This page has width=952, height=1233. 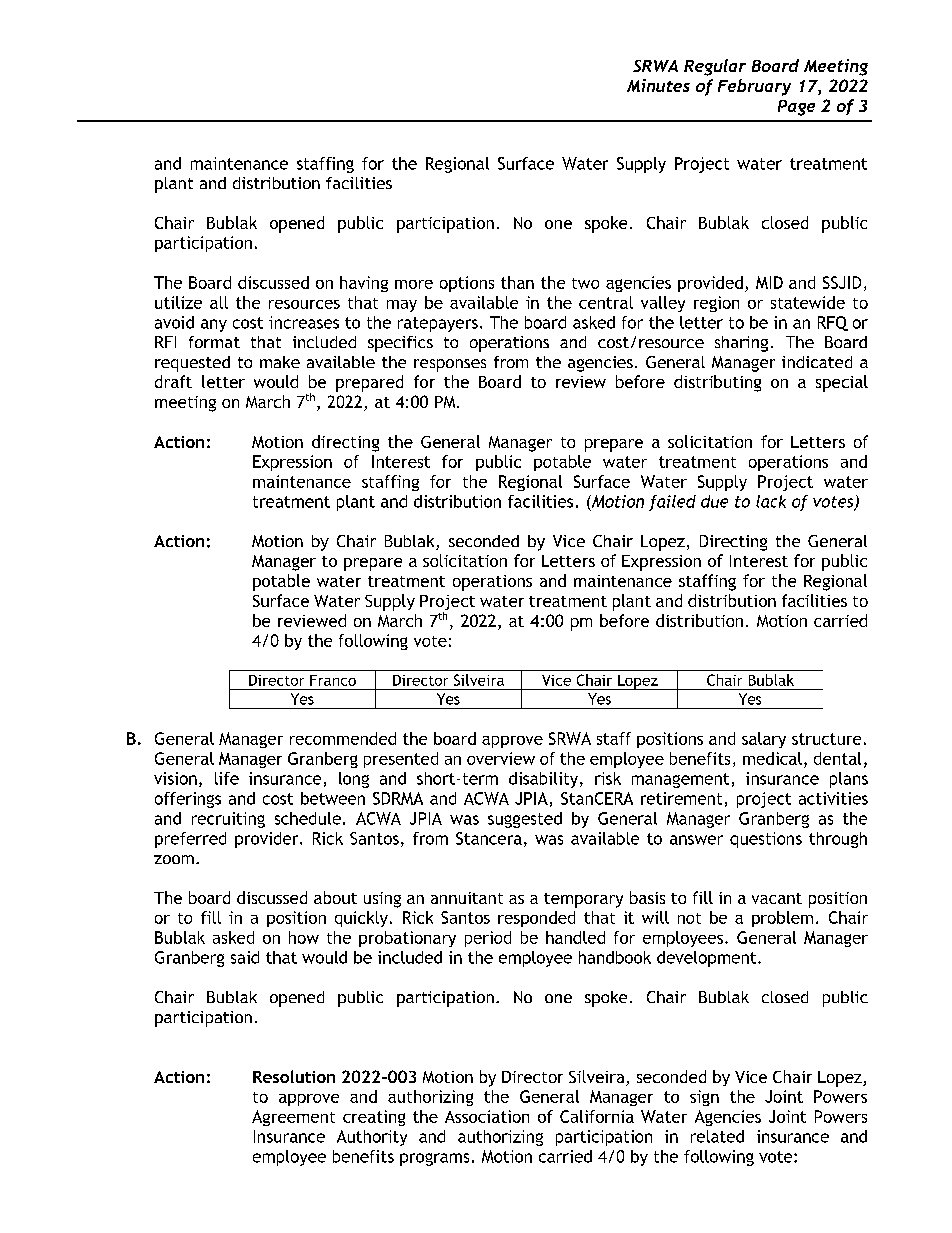 What do you see at coordinates (280, 362) in the page?
I see `make` at bounding box center [280, 362].
